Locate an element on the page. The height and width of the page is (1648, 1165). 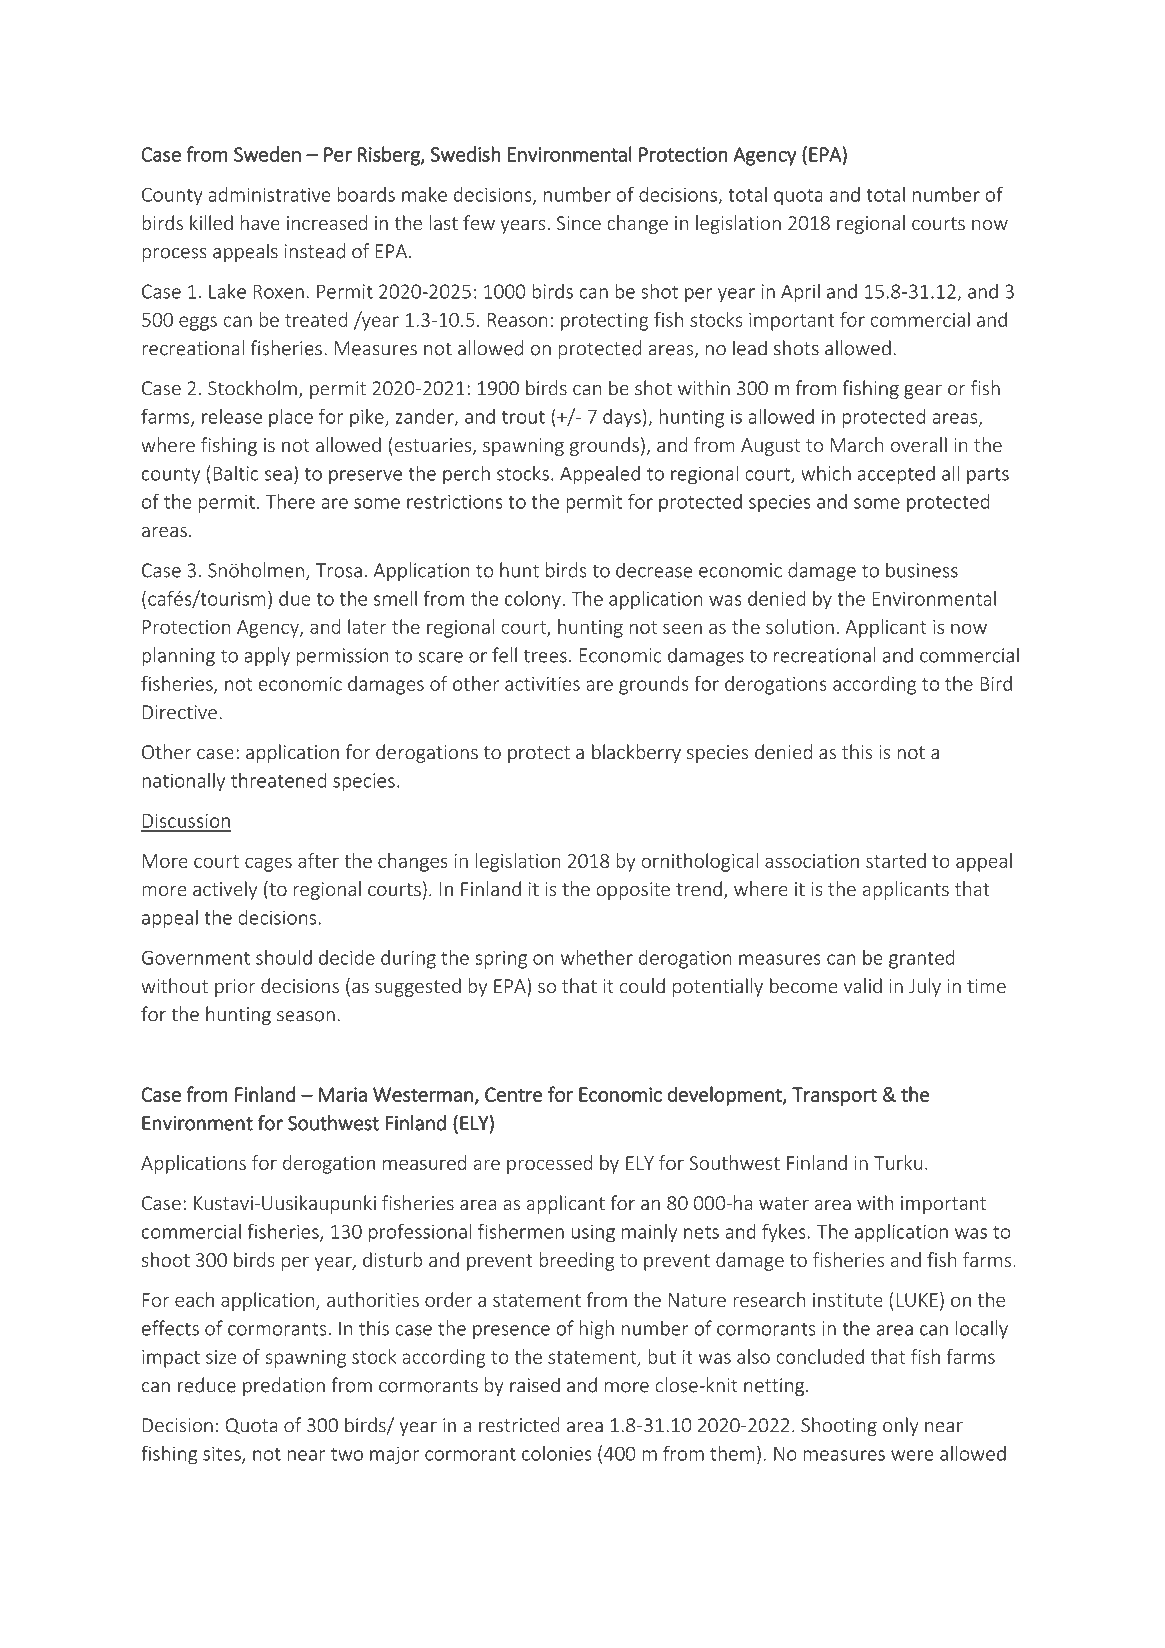
threatened is located at coordinates (278, 780).
